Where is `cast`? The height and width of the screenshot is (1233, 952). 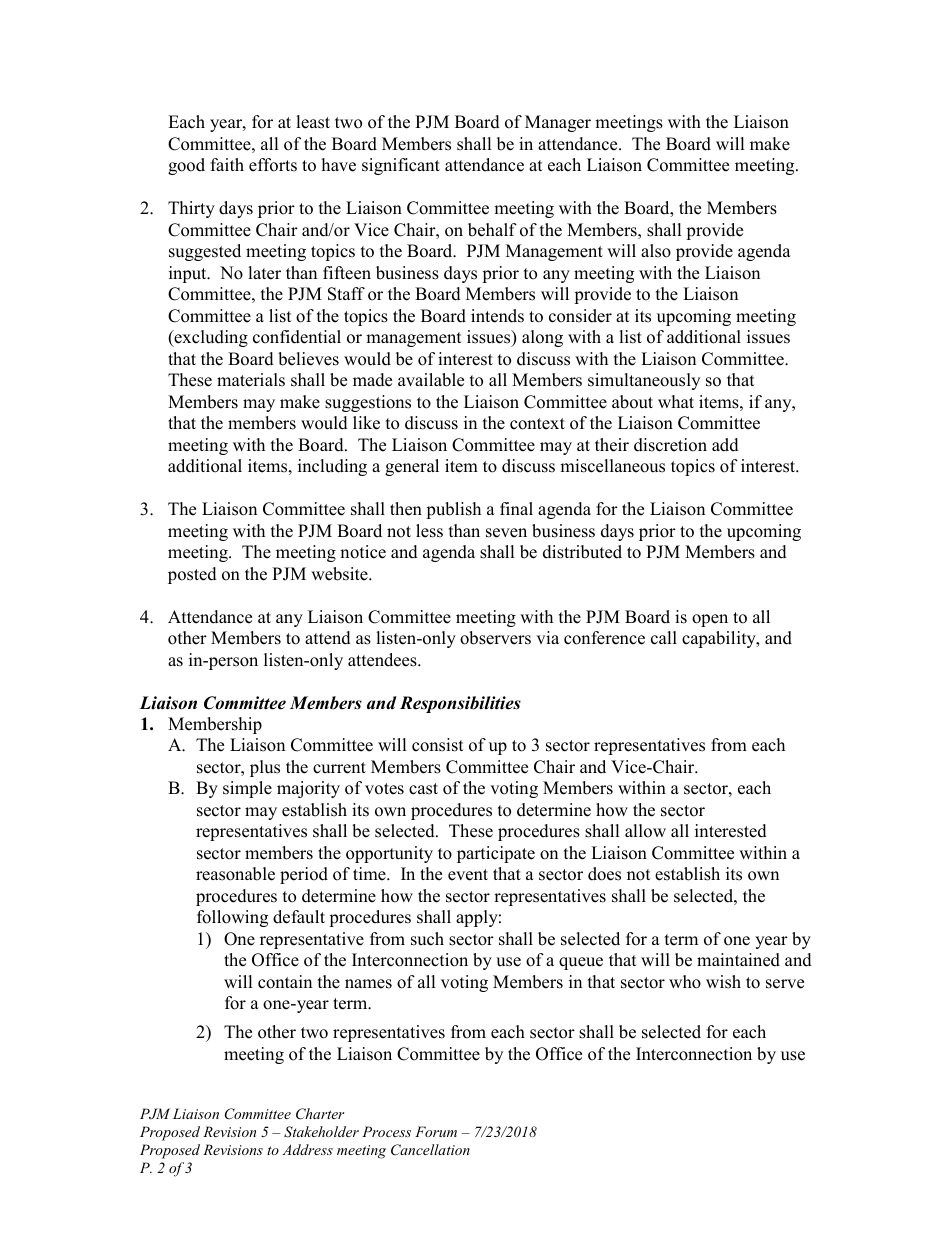 cast is located at coordinates (423, 789).
